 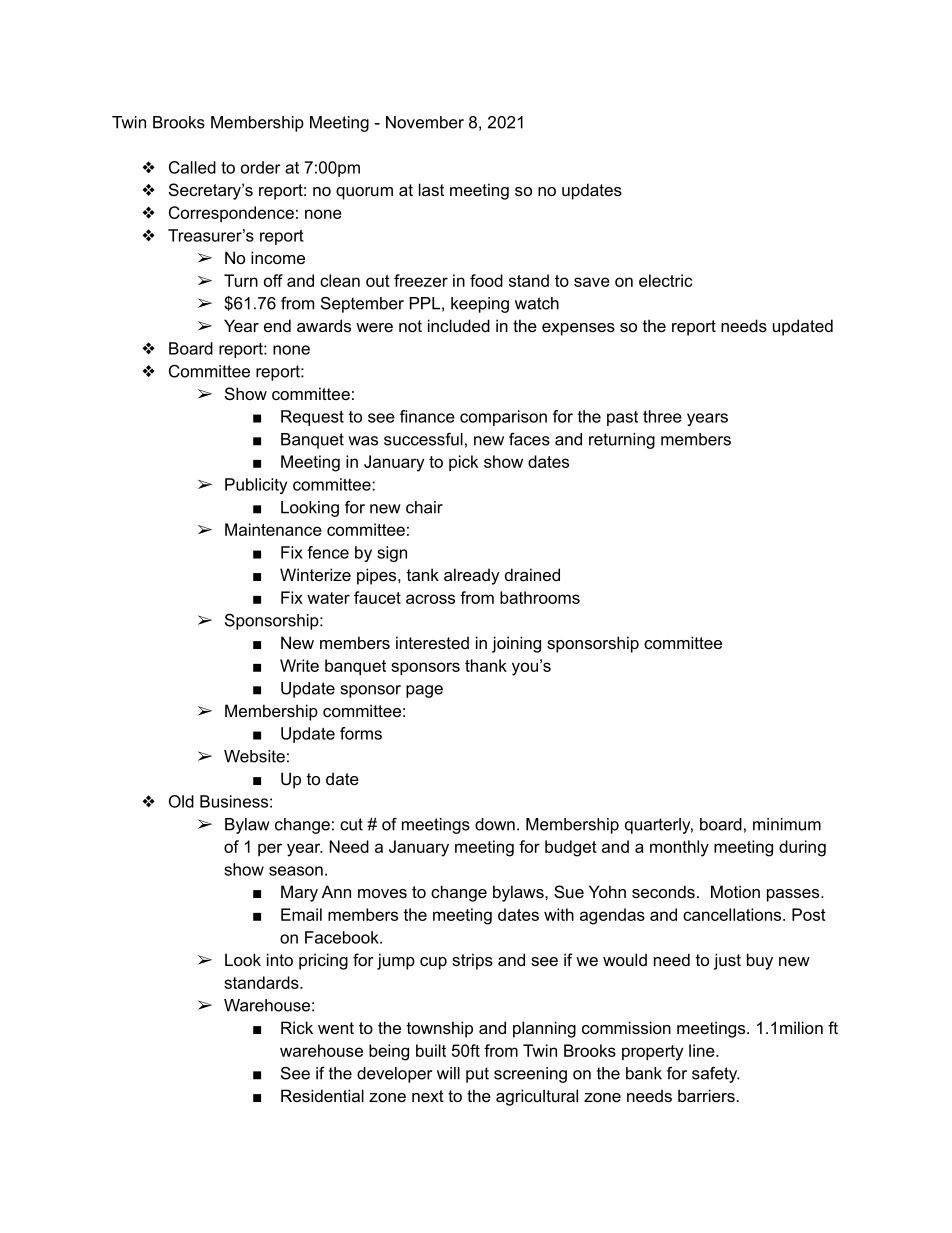 What do you see at coordinates (532, 574) in the screenshot?
I see `drained` at bounding box center [532, 574].
